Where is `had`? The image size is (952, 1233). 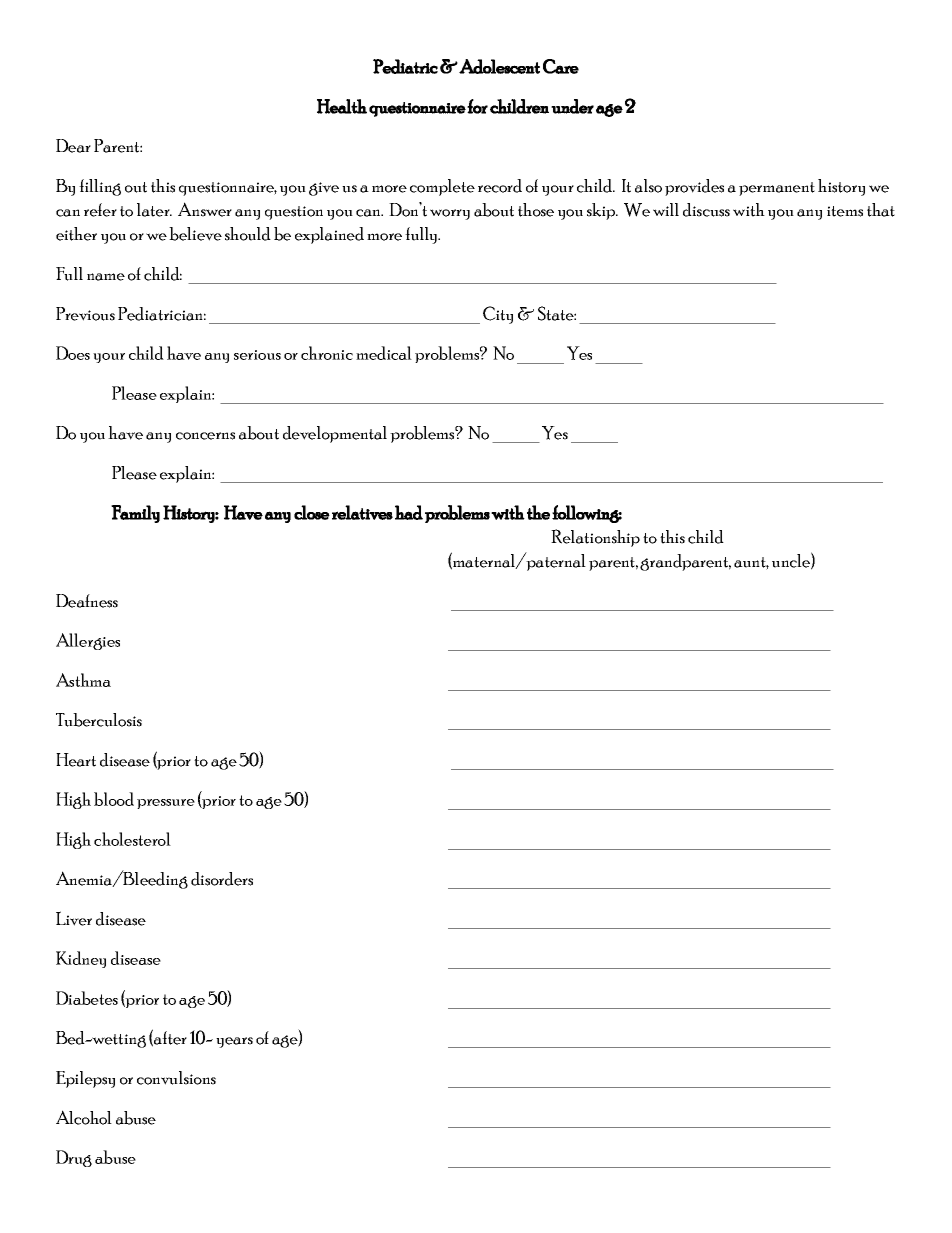 had is located at coordinates (409, 512).
